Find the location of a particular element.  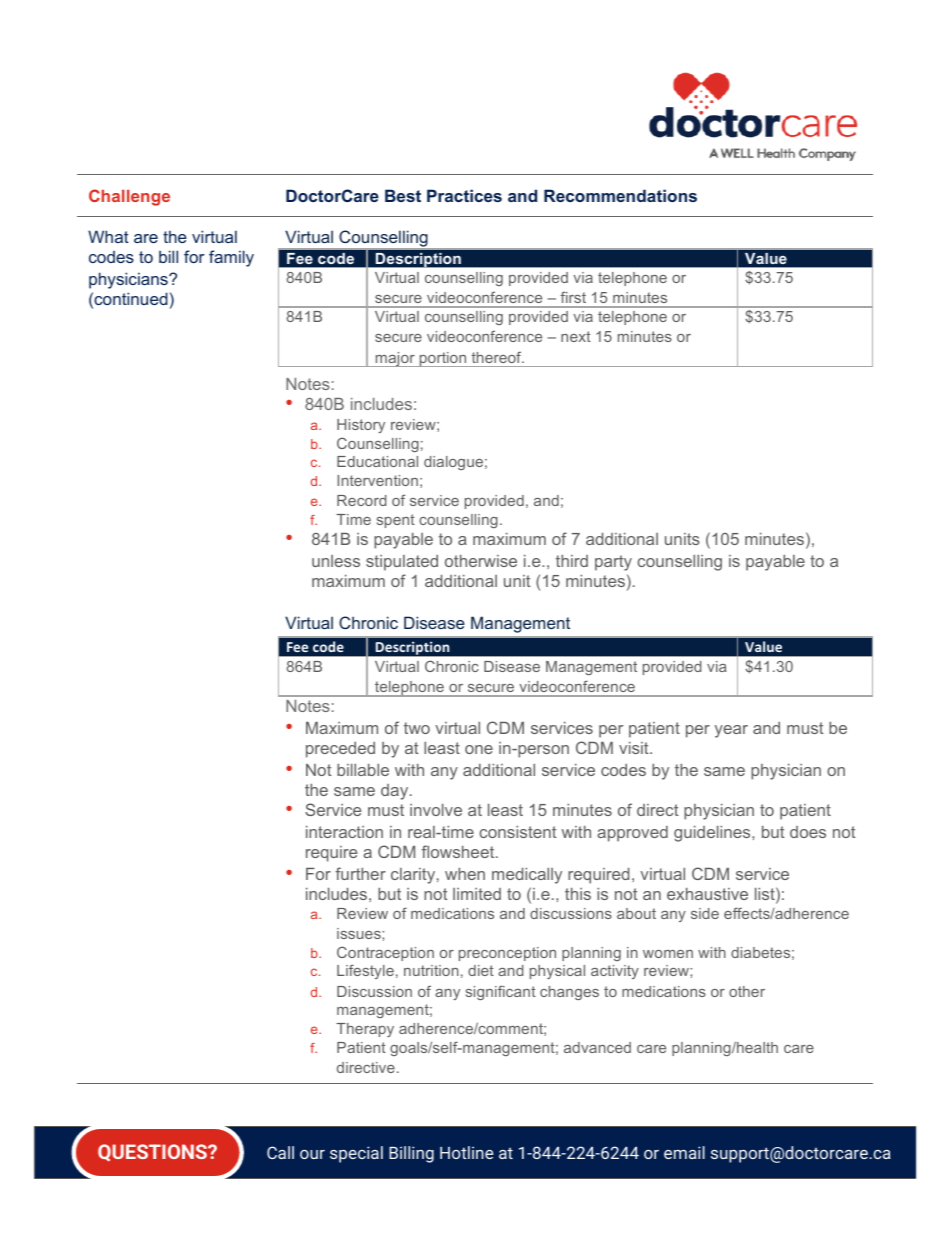

spent is located at coordinates (396, 521).
